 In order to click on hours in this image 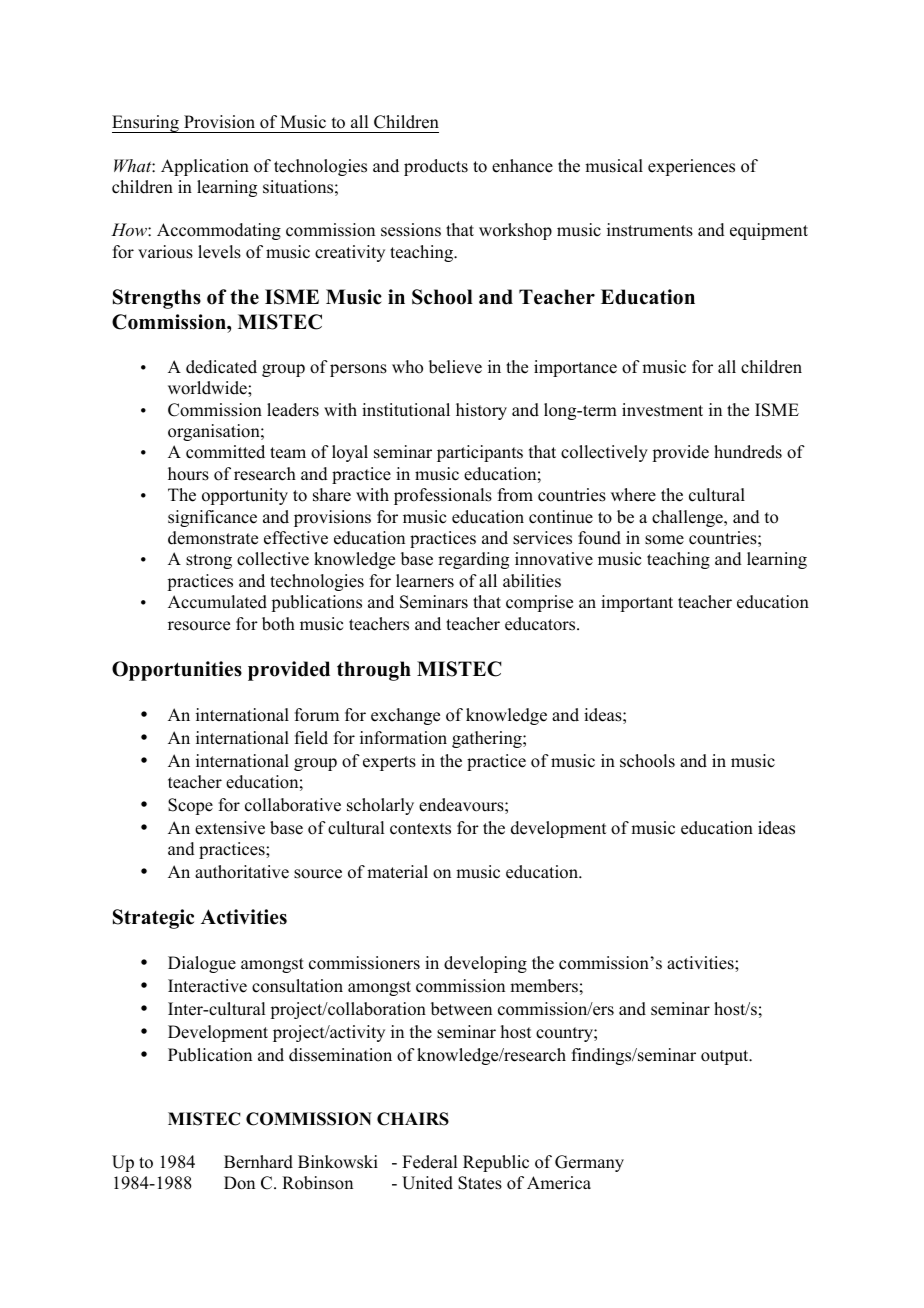, I will do `click(188, 474)`.
